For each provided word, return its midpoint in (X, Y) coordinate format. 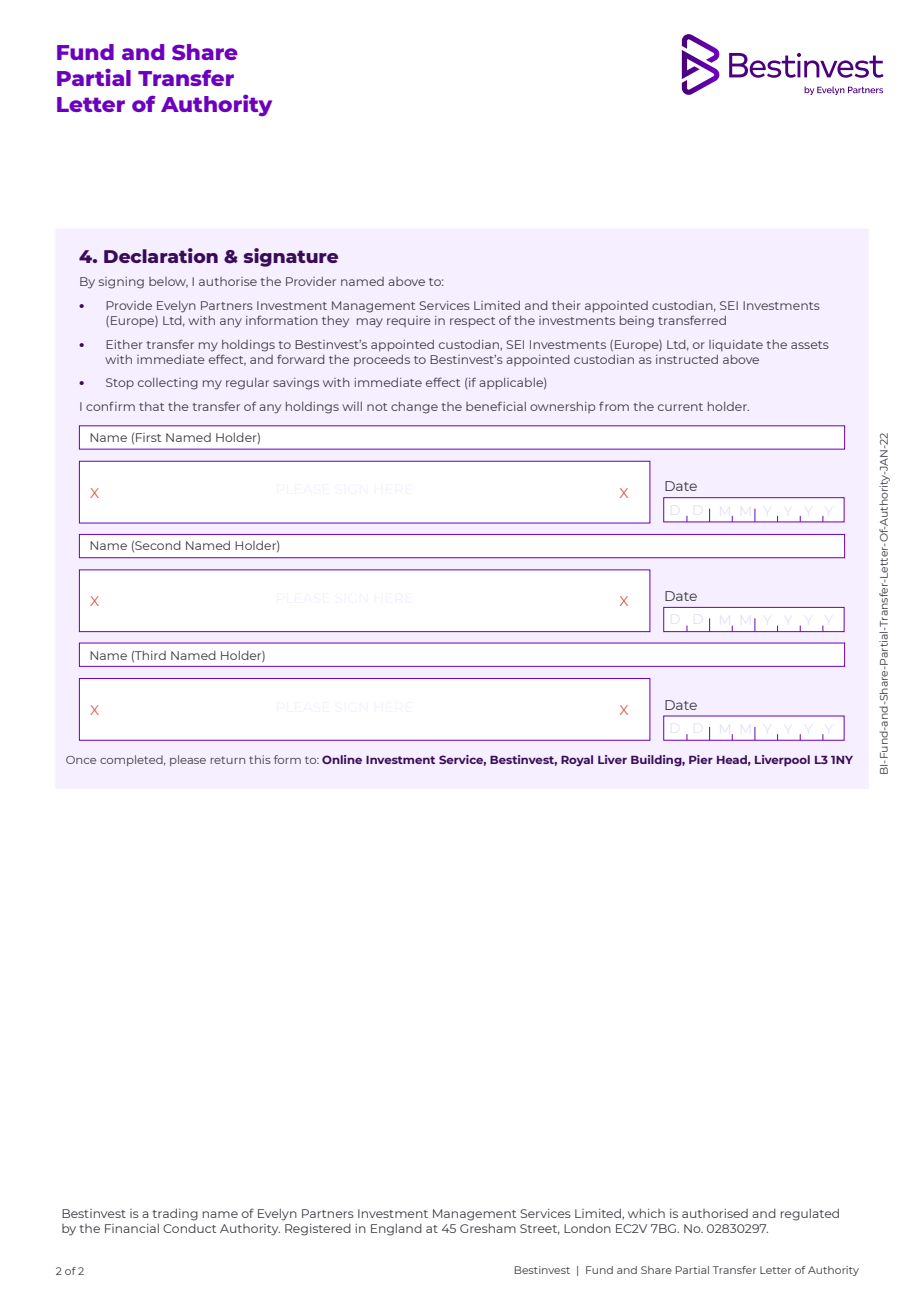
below (168, 282)
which (646, 1213)
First (148, 437)
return (227, 760)
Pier (701, 759)
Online (342, 759)
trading (175, 1214)
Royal (577, 761)
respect (472, 322)
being (637, 322)
